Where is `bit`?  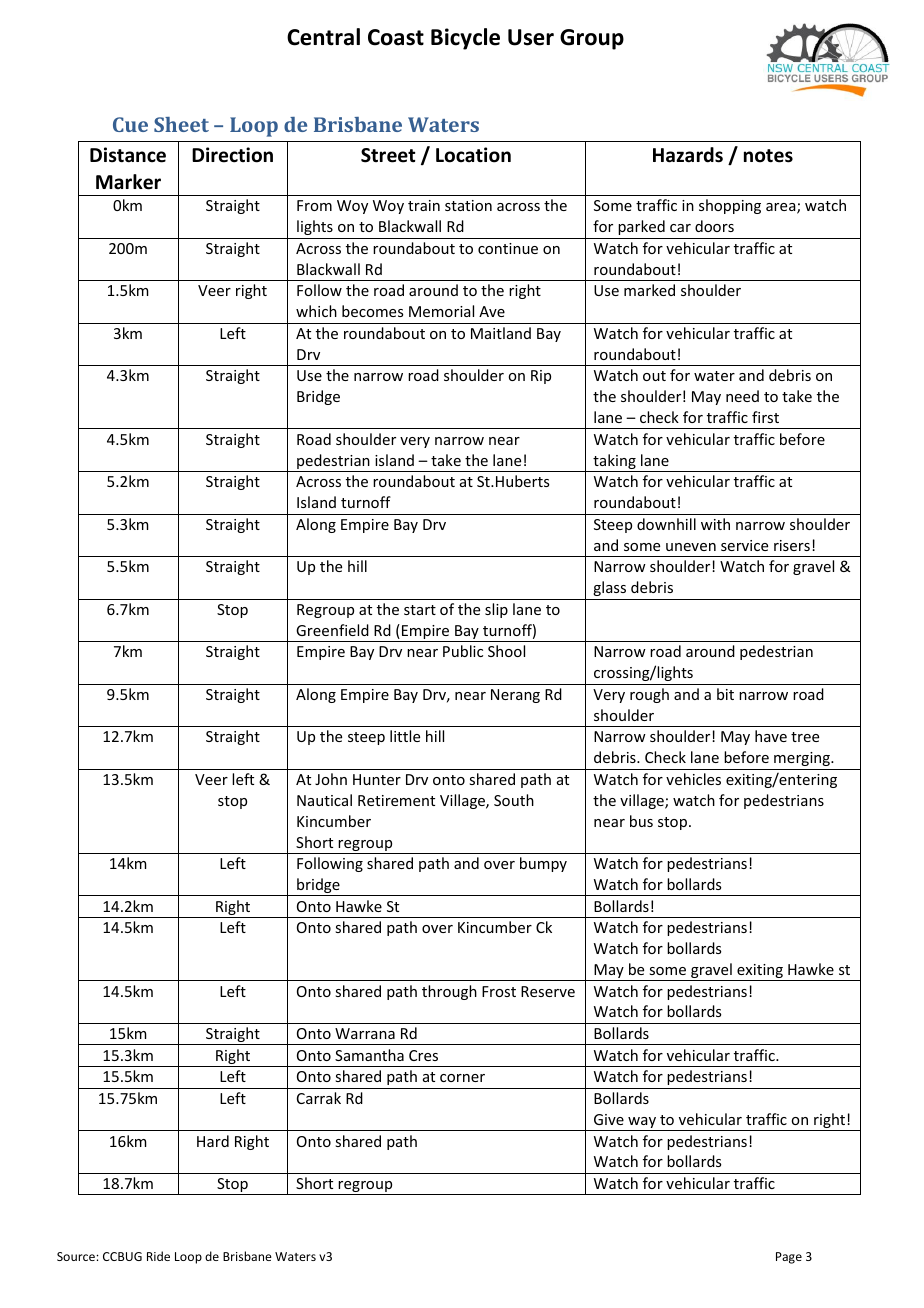
bit is located at coordinates (725, 694).
